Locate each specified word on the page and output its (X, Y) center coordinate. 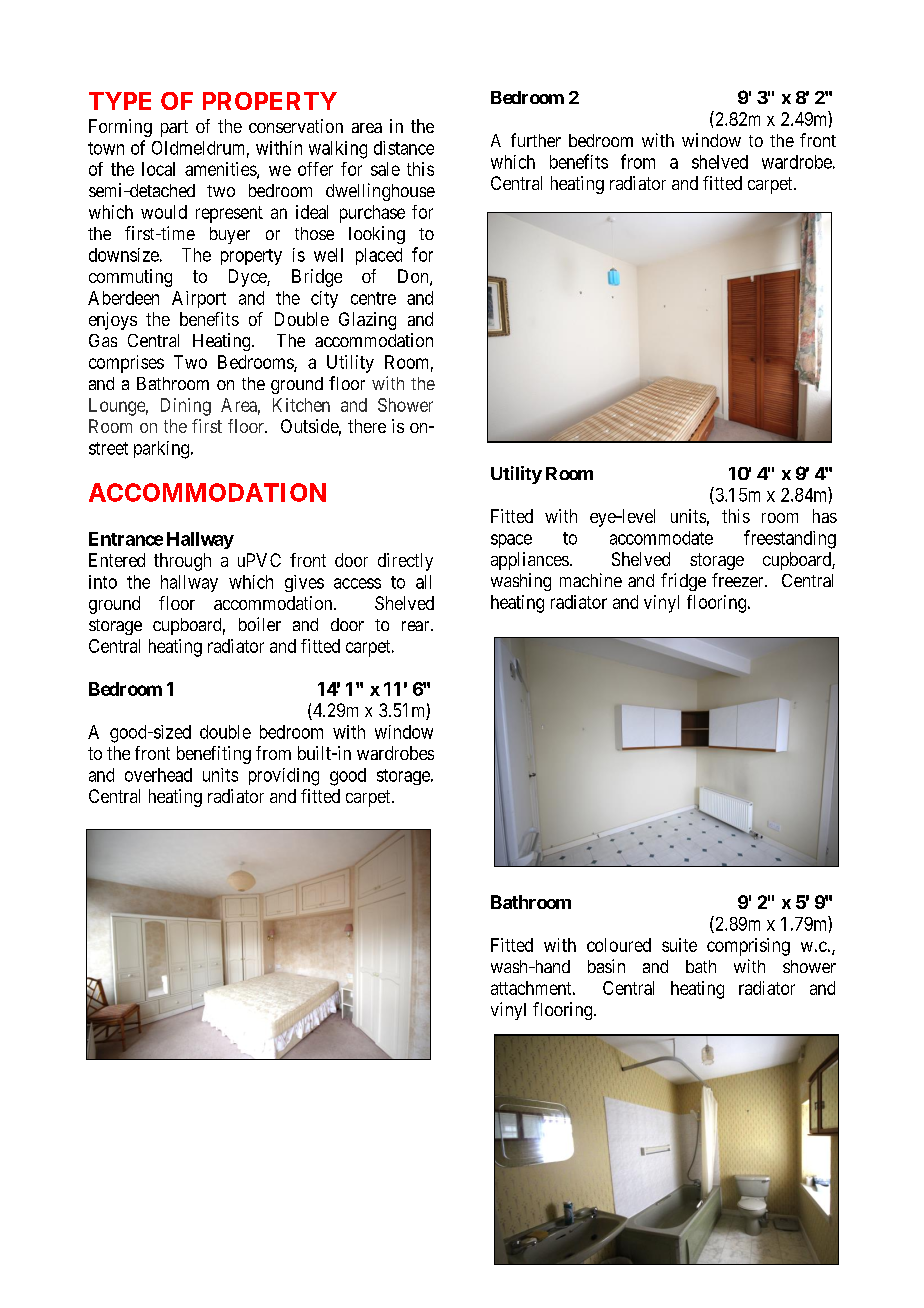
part (174, 128)
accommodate (661, 538)
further (536, 140)
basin (606, 966)
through (182, 562)
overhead (158, 775)
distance (404, 148)
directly (405, 562)
